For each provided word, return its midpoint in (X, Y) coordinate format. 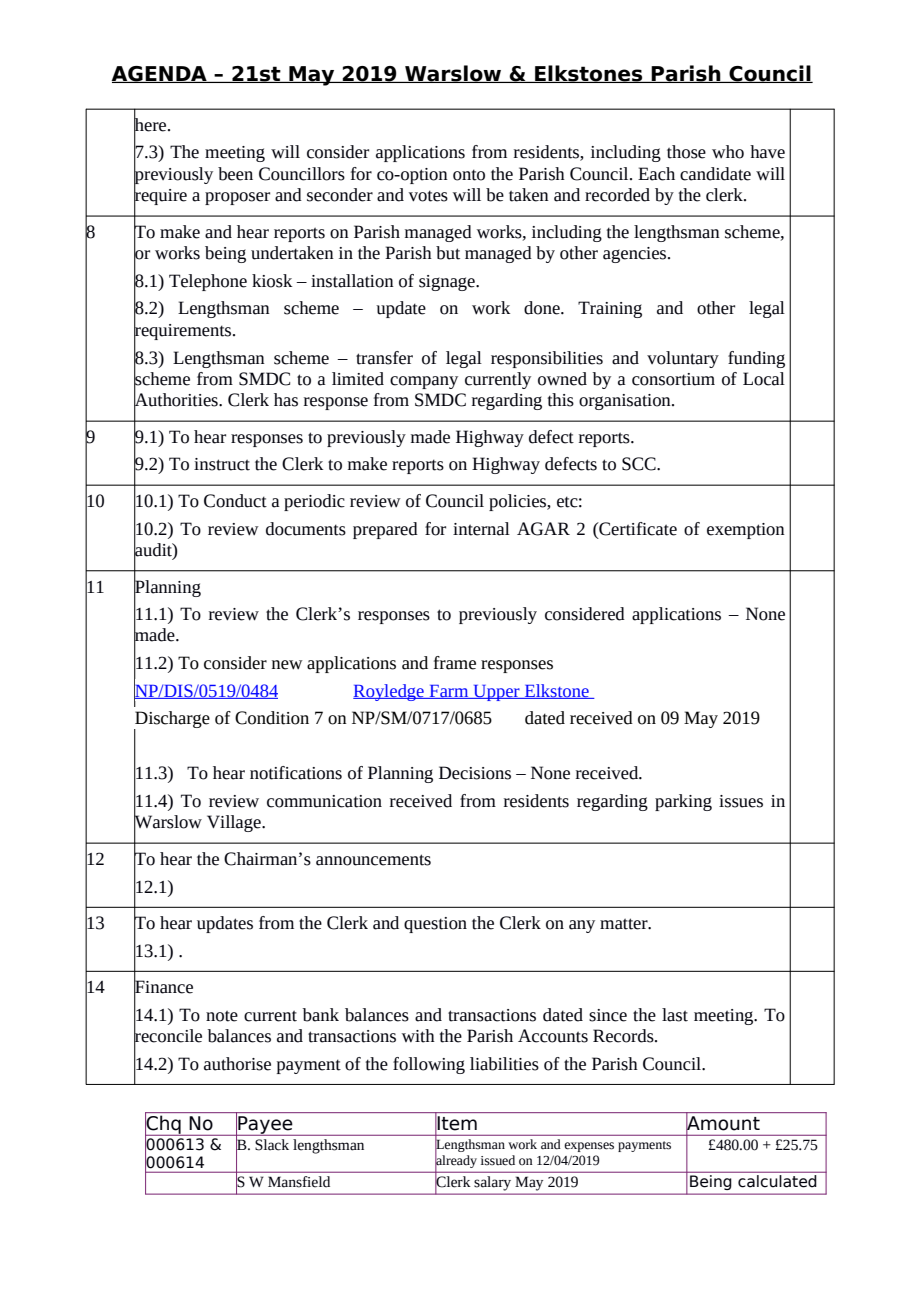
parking (683, 802)
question (435, 925)
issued (498, 1160)
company (424, 382)
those (686, 152)
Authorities (177, 400)
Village (235, 823)
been (235, 174)
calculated (777, 1181)
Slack (272, 1145)
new (287, 665)
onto (469, 175)
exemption (746, 531)
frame (455, 663)
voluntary (683, 359)
